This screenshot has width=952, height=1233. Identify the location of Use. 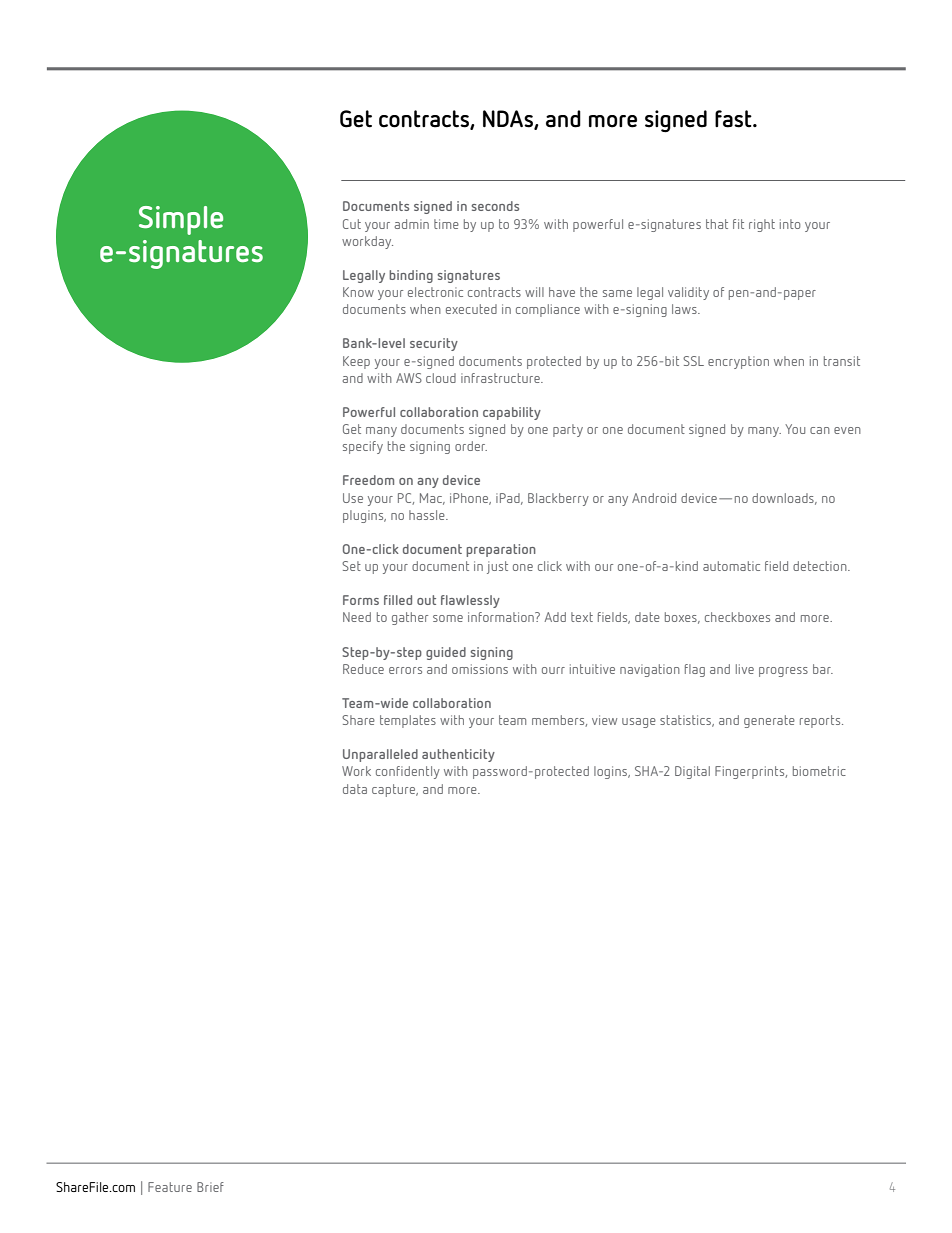
(353, 498).
